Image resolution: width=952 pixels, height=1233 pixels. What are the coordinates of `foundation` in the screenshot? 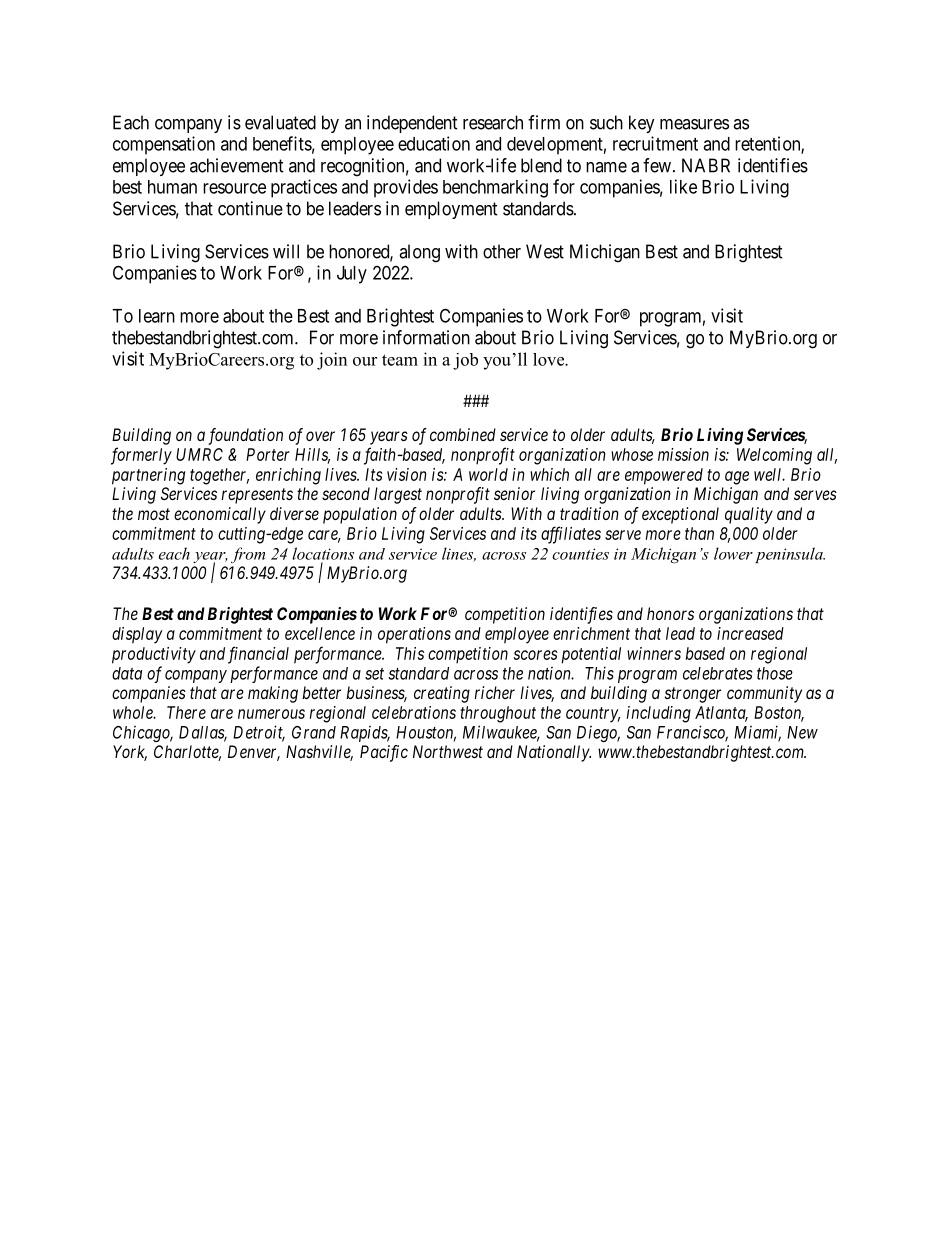 It's located at (245, 436).
